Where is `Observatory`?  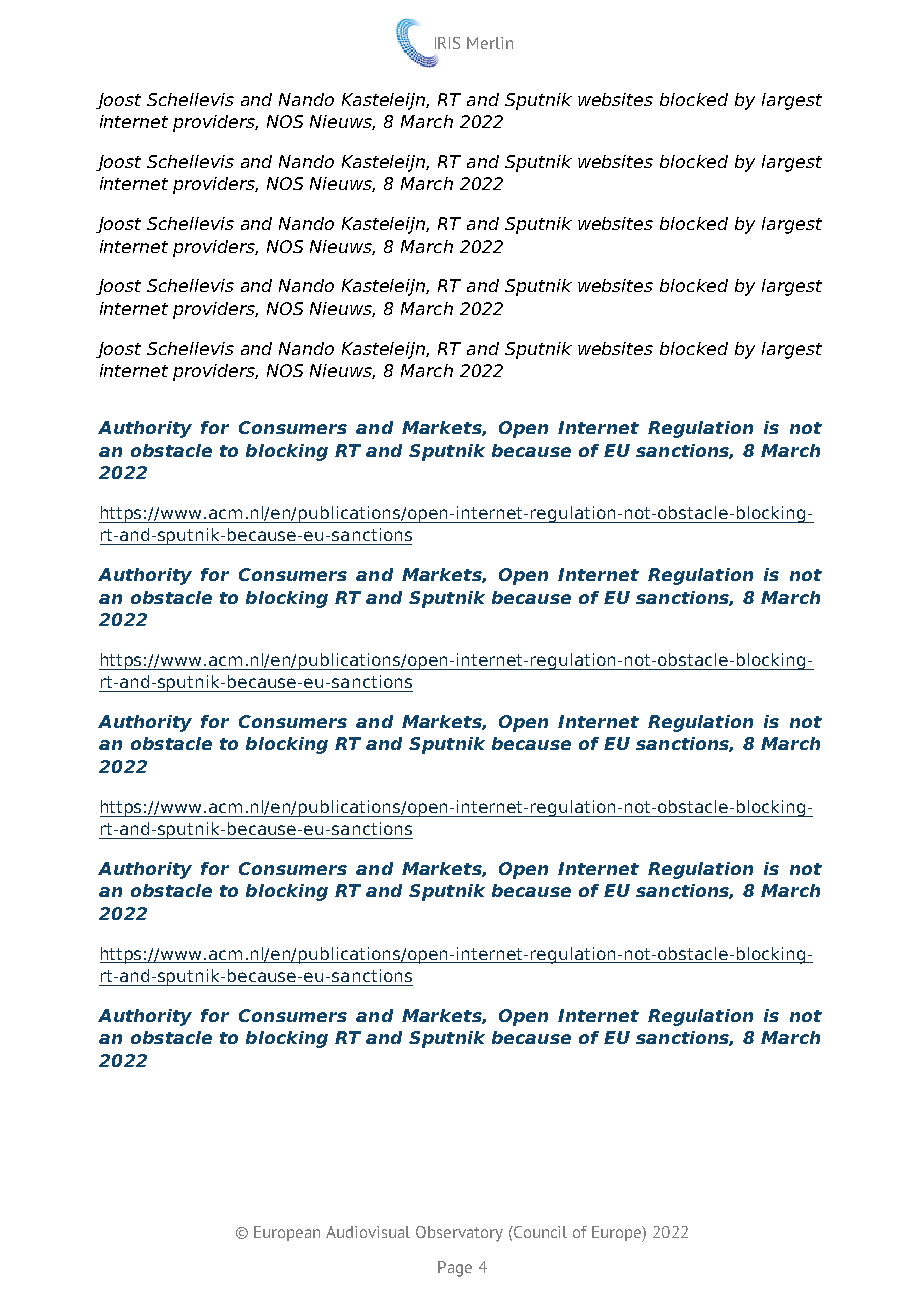
Observatory is located at coordinates (459, 1234).
